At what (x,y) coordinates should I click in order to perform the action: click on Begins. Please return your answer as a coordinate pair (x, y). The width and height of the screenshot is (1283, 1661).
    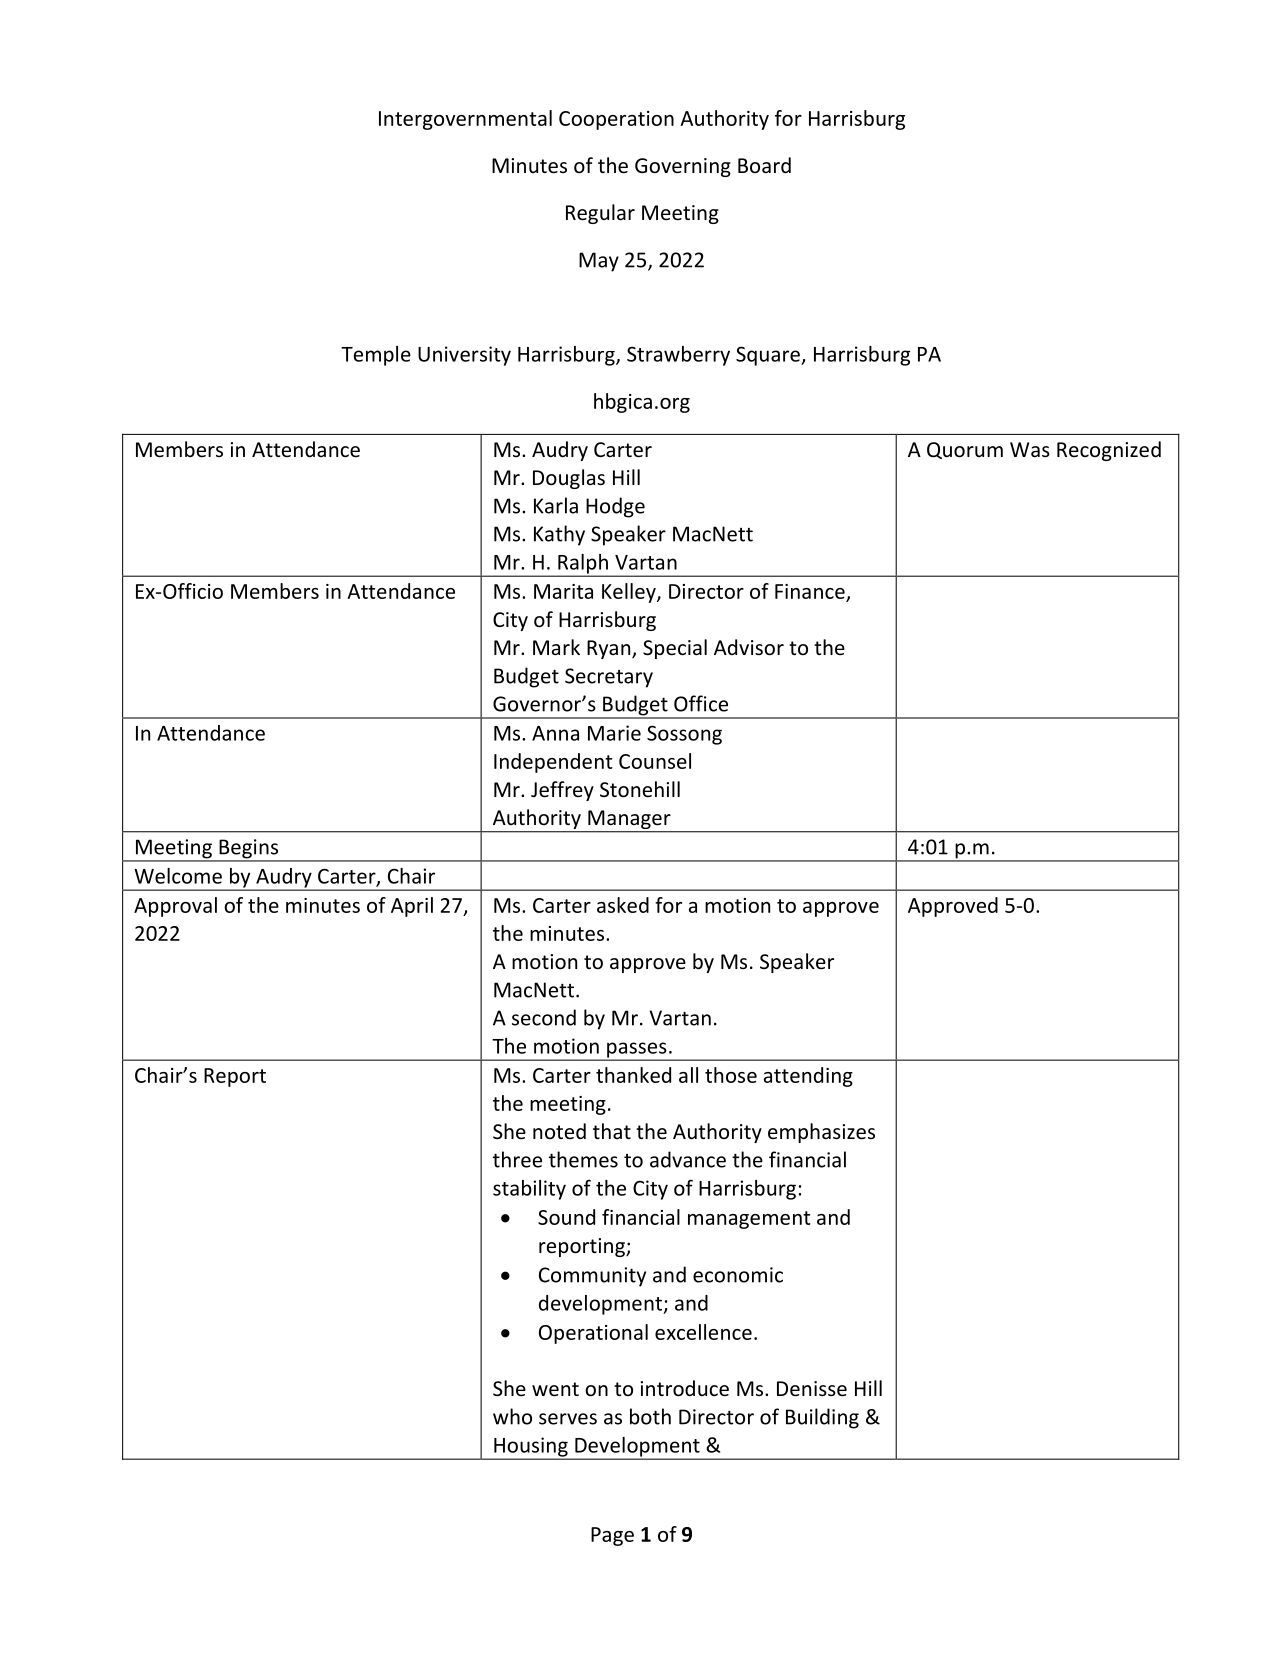
    Looking at the image, I should click on (249, 850).
